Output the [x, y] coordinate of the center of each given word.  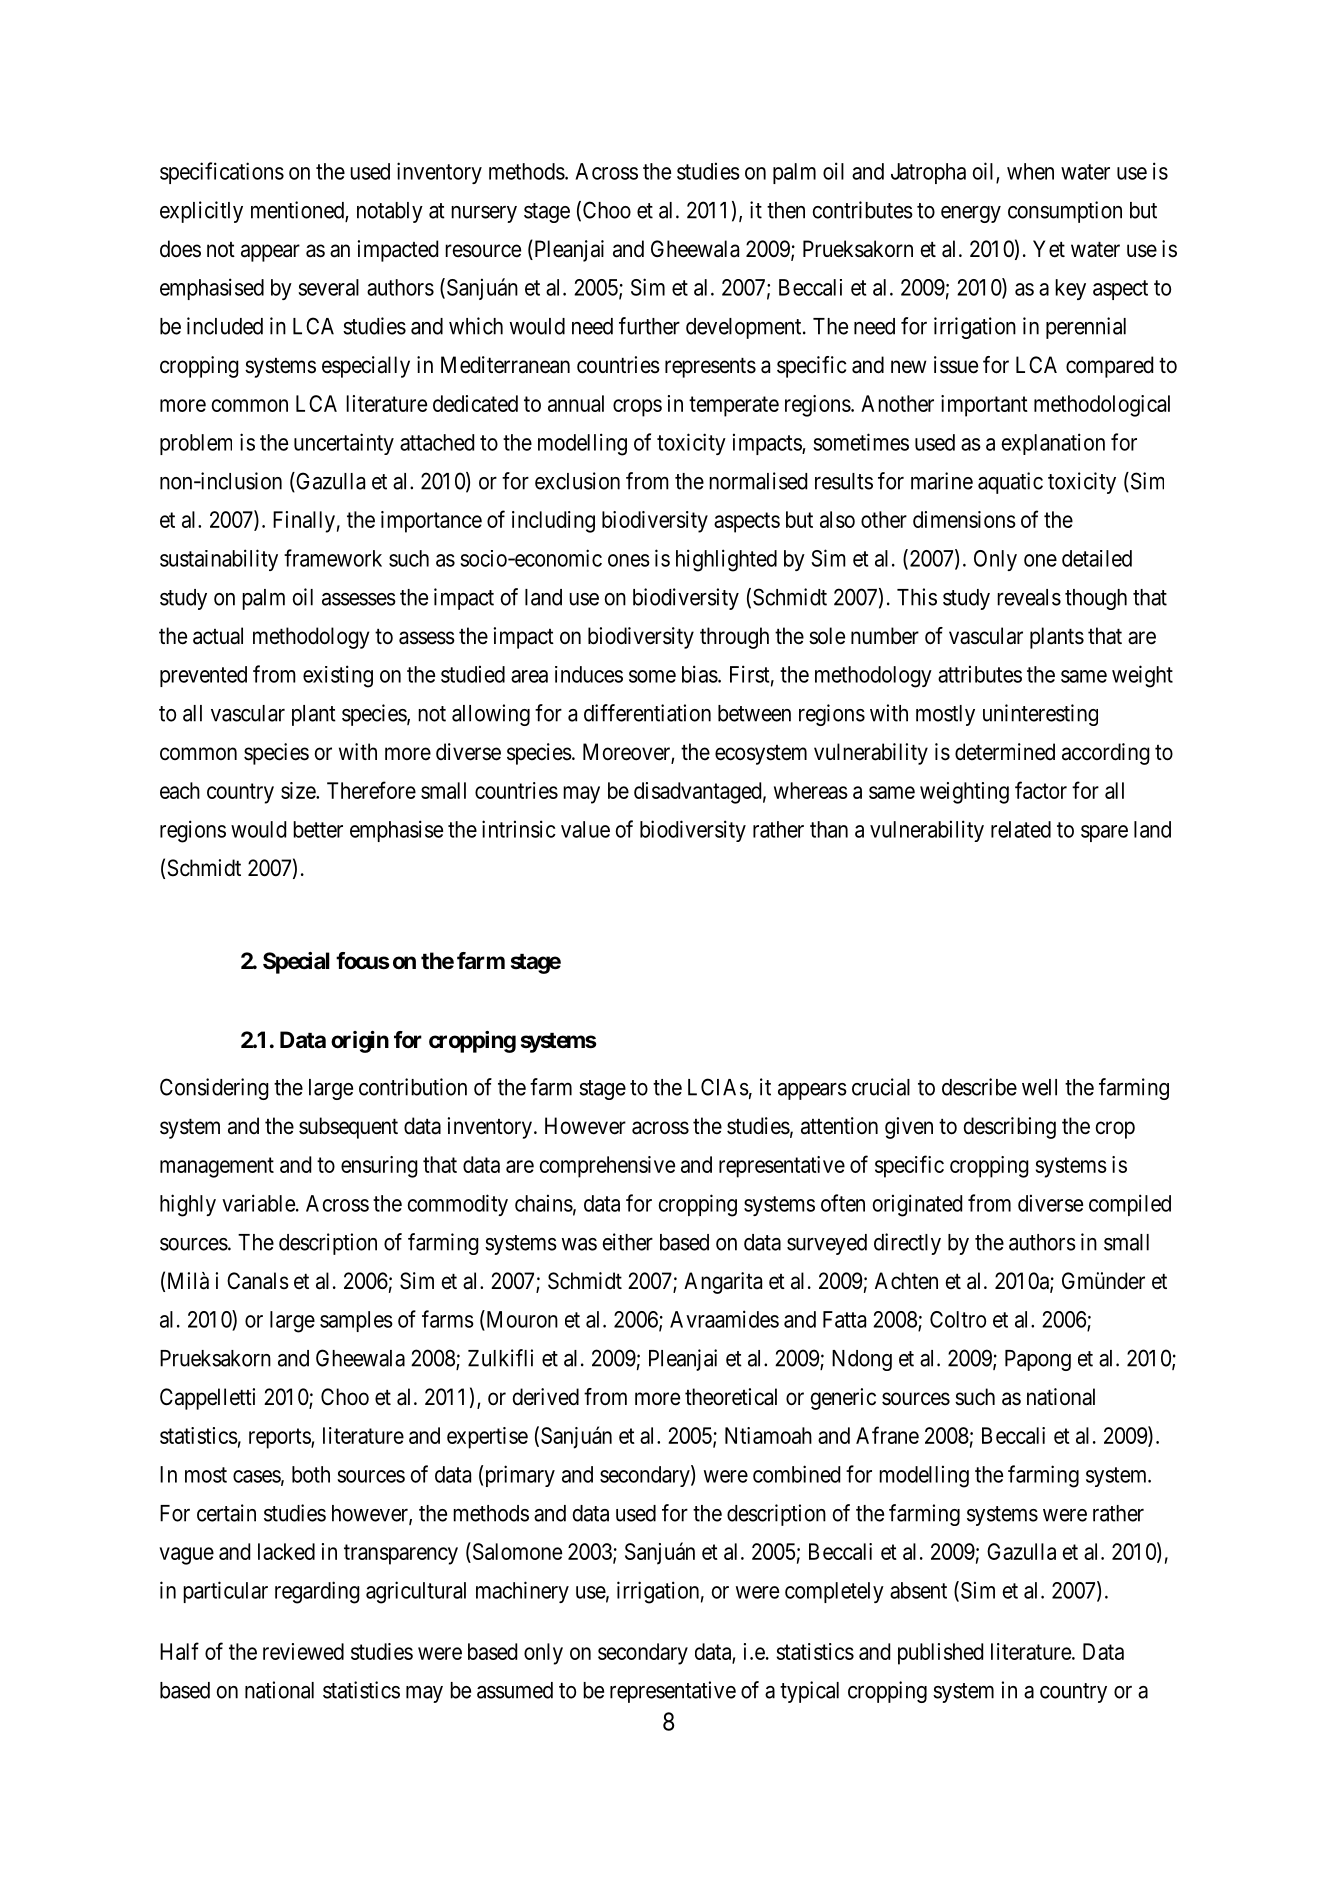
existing [338, 676]
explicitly [201, 212]
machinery [522, 1592]
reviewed [303, 1651]
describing [1010, 1128]
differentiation [647, 713]
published [940, 1654]
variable [258, 1203]
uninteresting [1040, 715]
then [786, 210]
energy [971, 214]
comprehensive [607, 1167]
